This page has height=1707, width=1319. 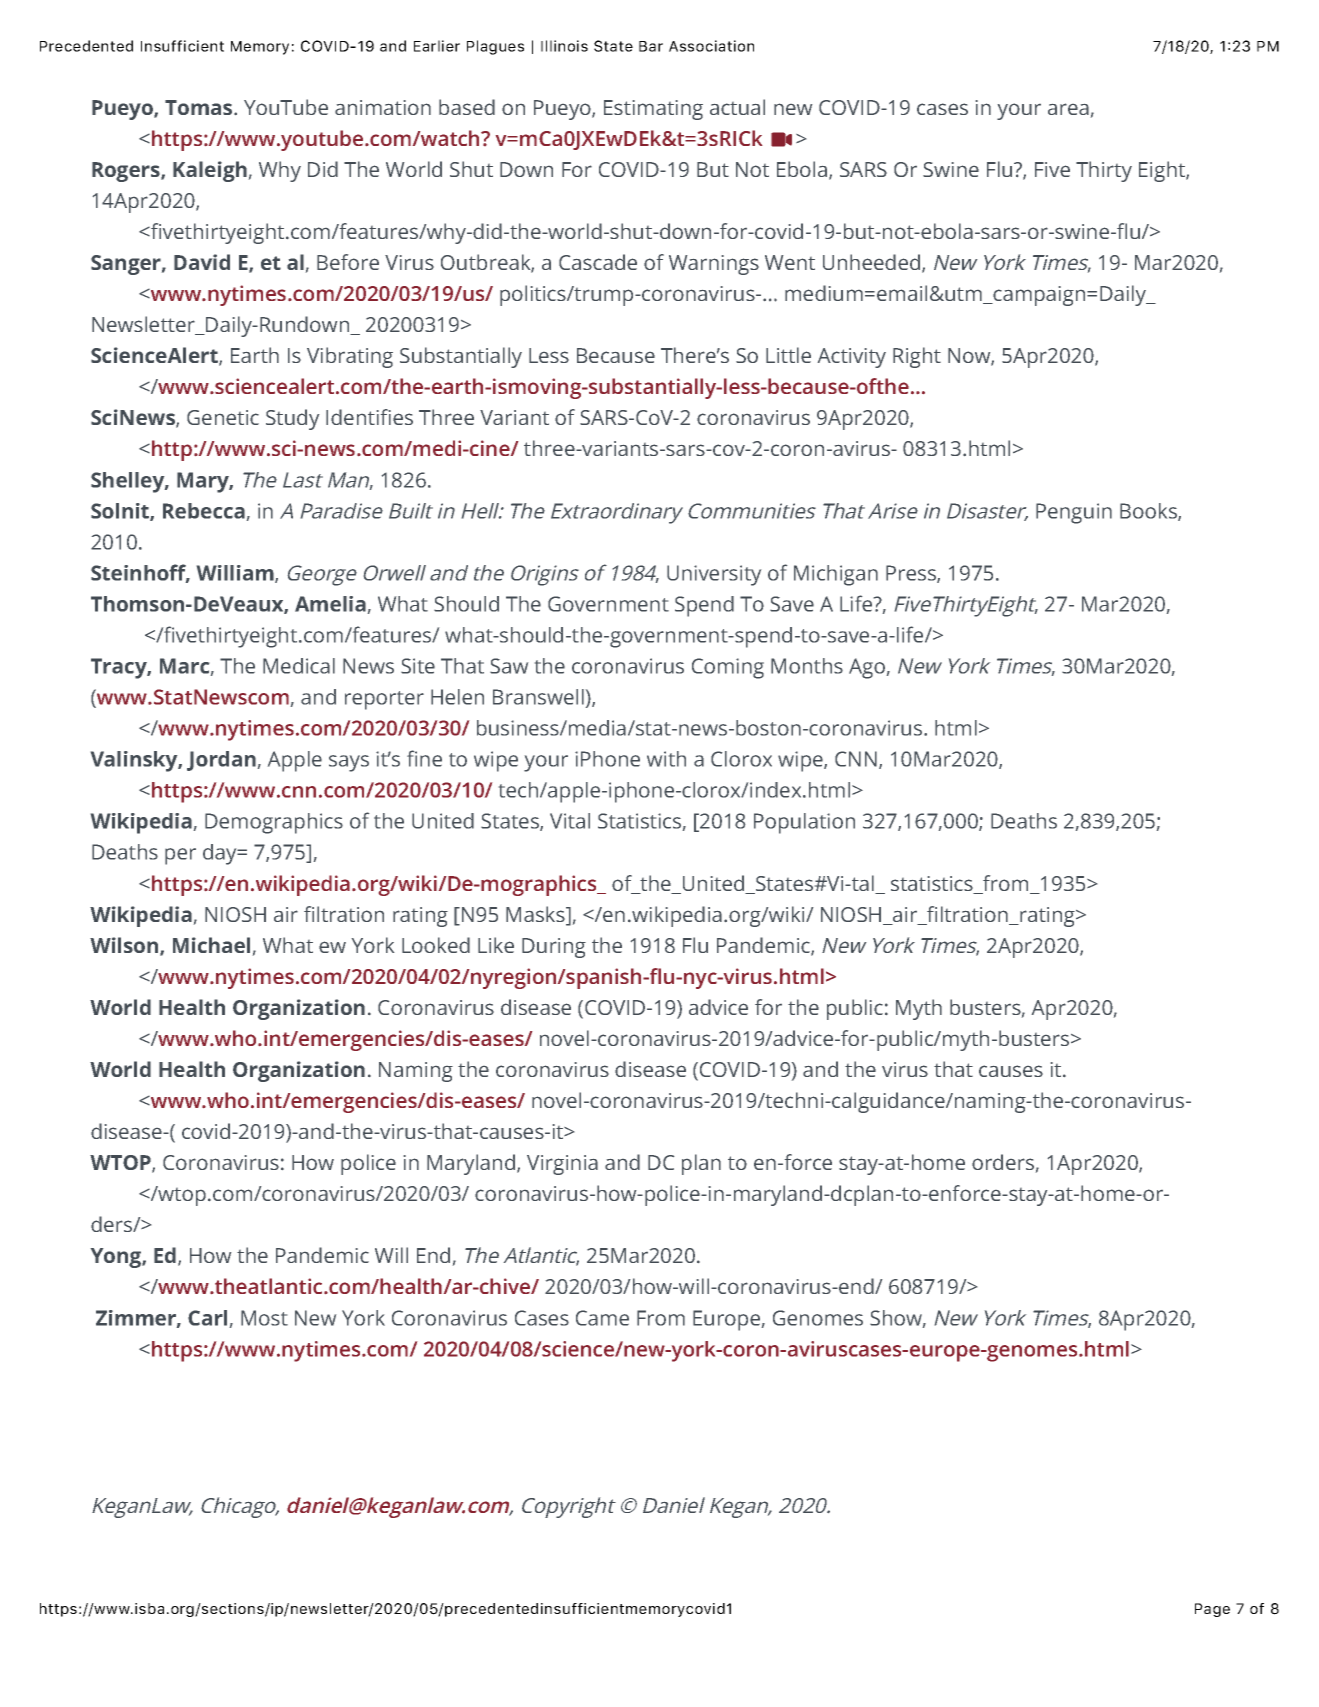 What do you see at coordinates (1068, 109) in the page?
I see `area` at bounding box center [1068, 109].
